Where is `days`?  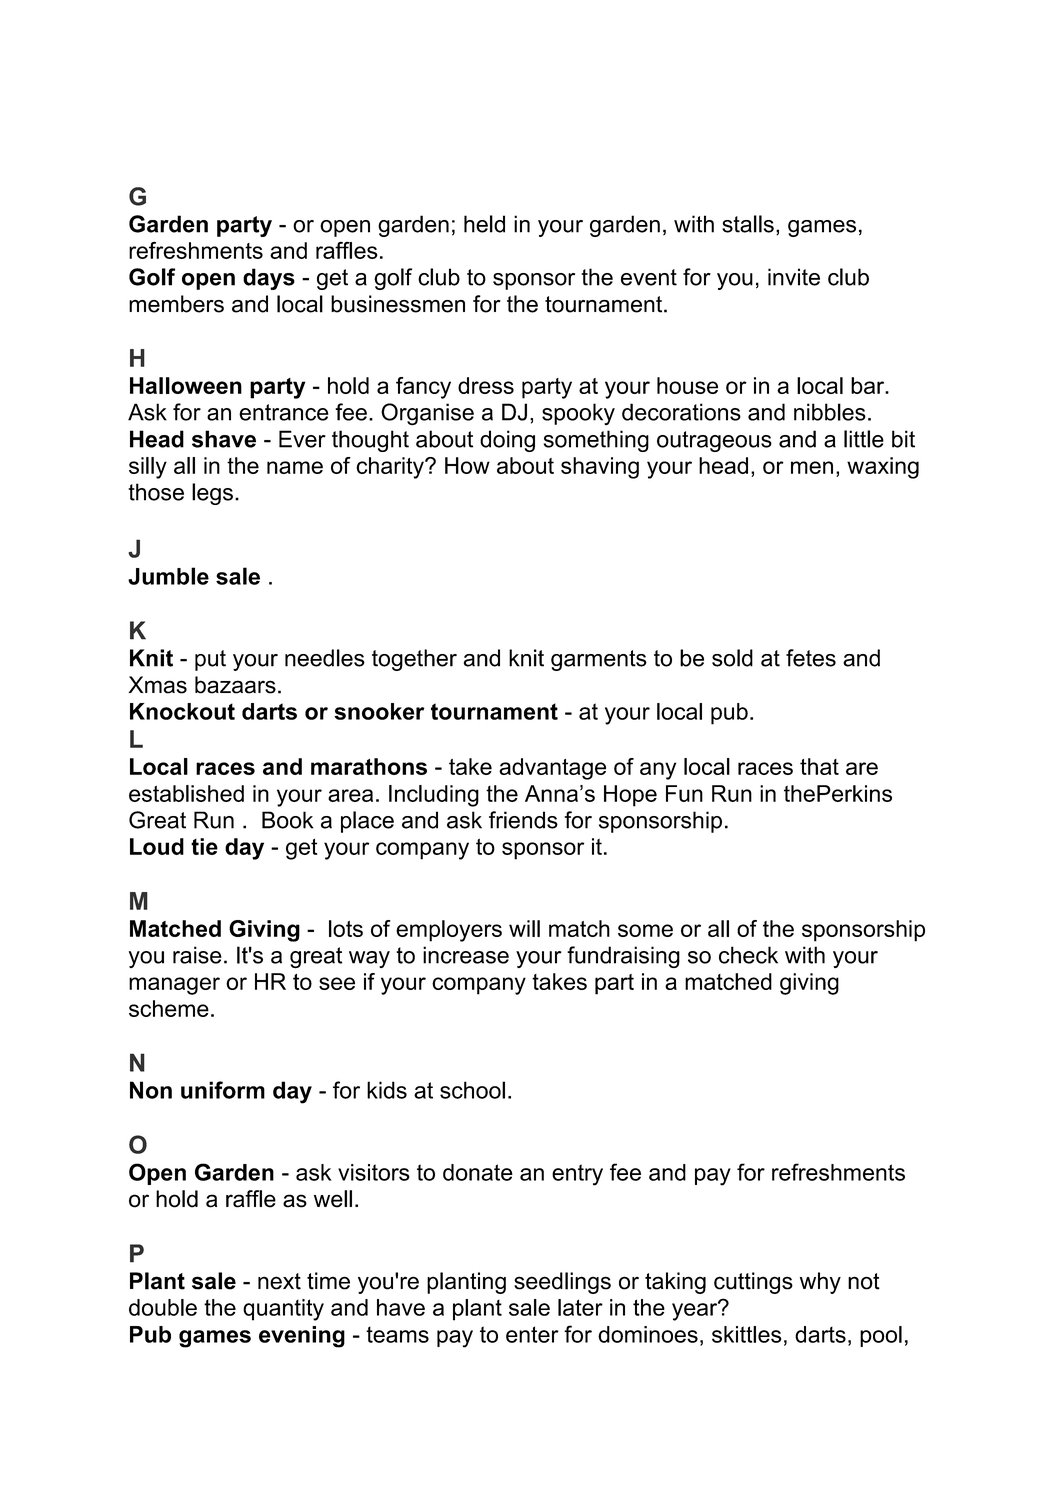 days is located at coordinates (269, 279).
